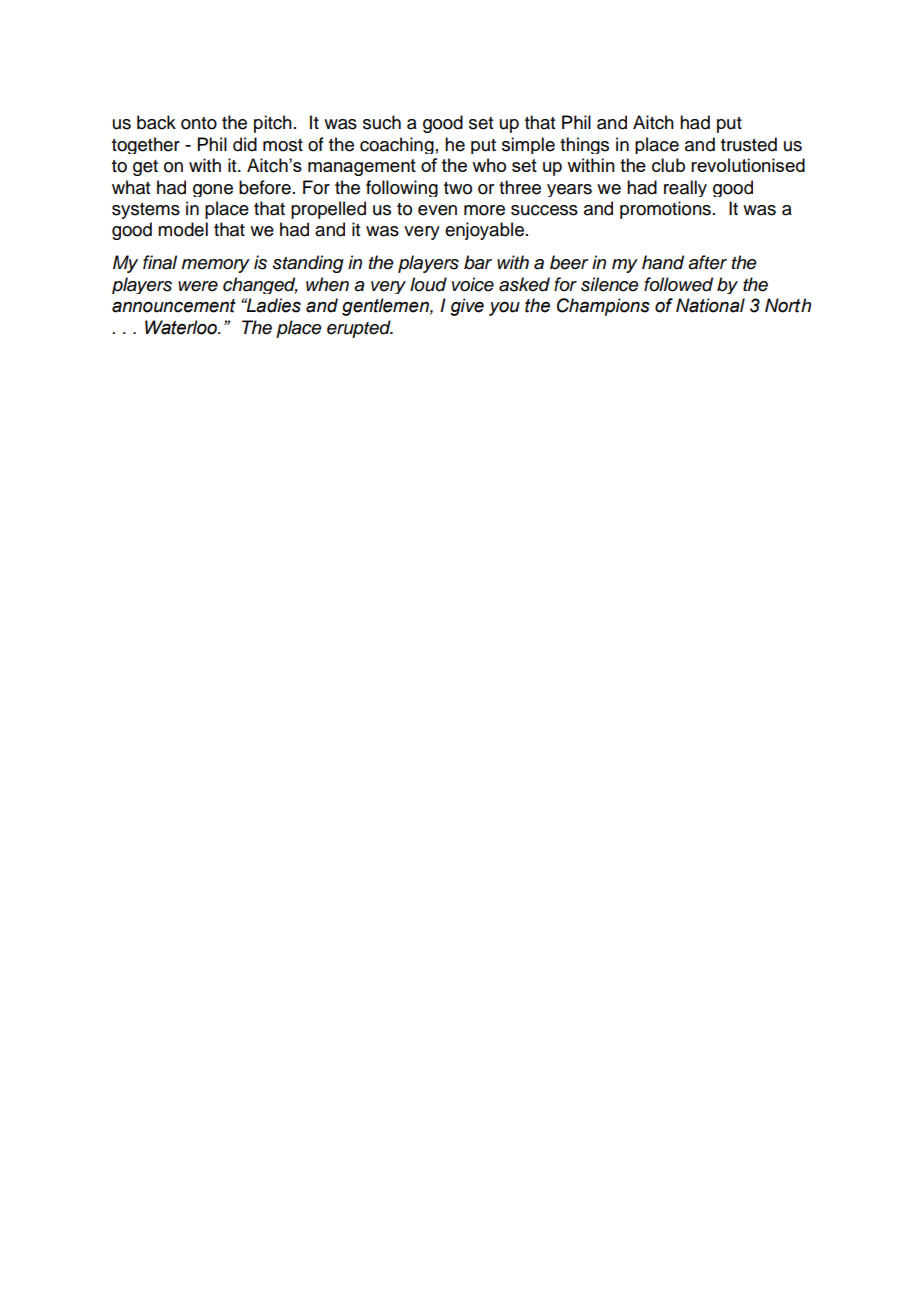 This document has width=924, height=1307. I want to click on Waterloo, so click(182, 327).
